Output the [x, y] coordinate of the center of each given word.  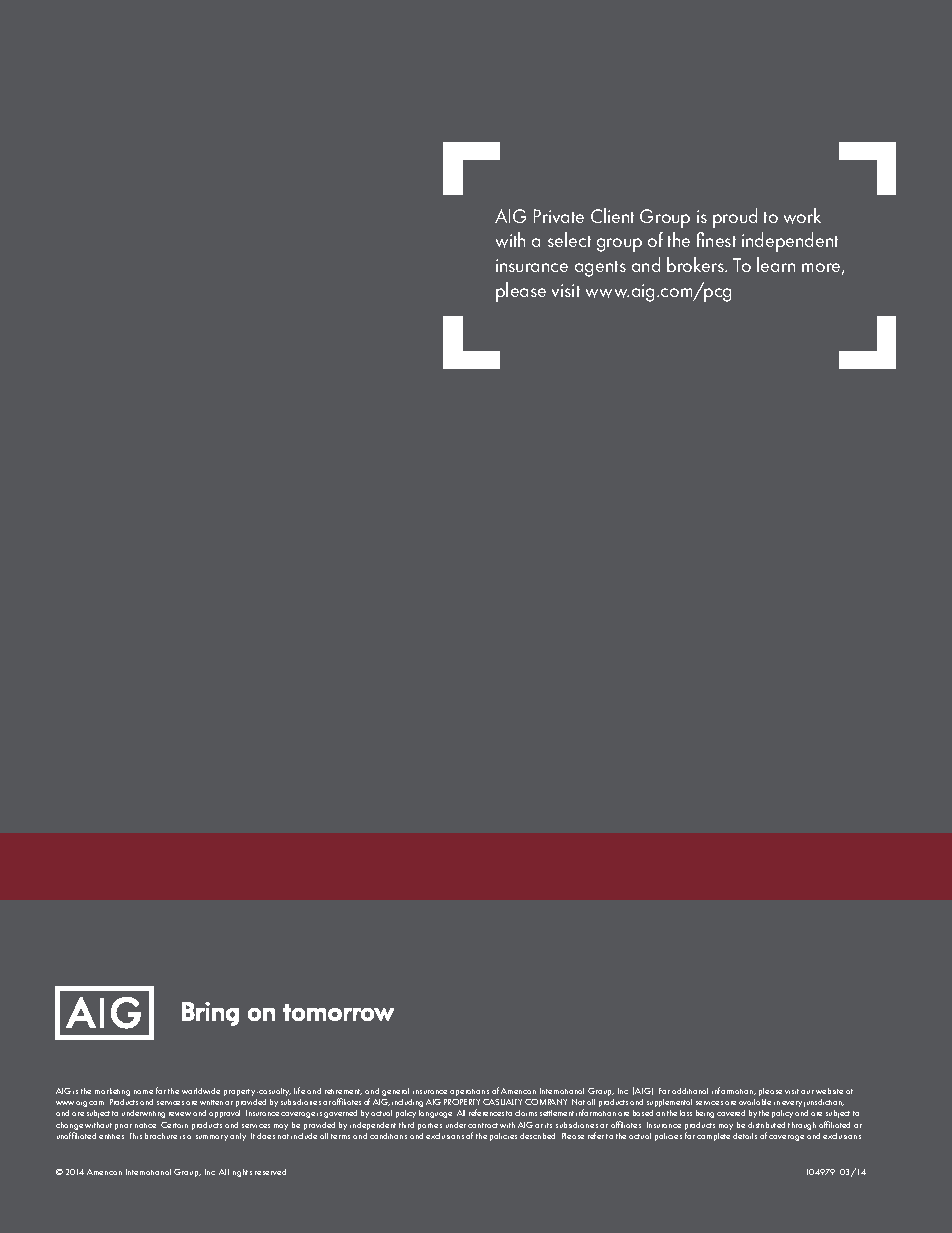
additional [690, 1091]
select [569, 239]
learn [776, 264]
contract [483, 1125]
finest [716, 239]
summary [212, 1138]
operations [469, 1092]
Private [559, 216]
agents [600, 269]
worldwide [201, 1091]
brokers [696, 264]
